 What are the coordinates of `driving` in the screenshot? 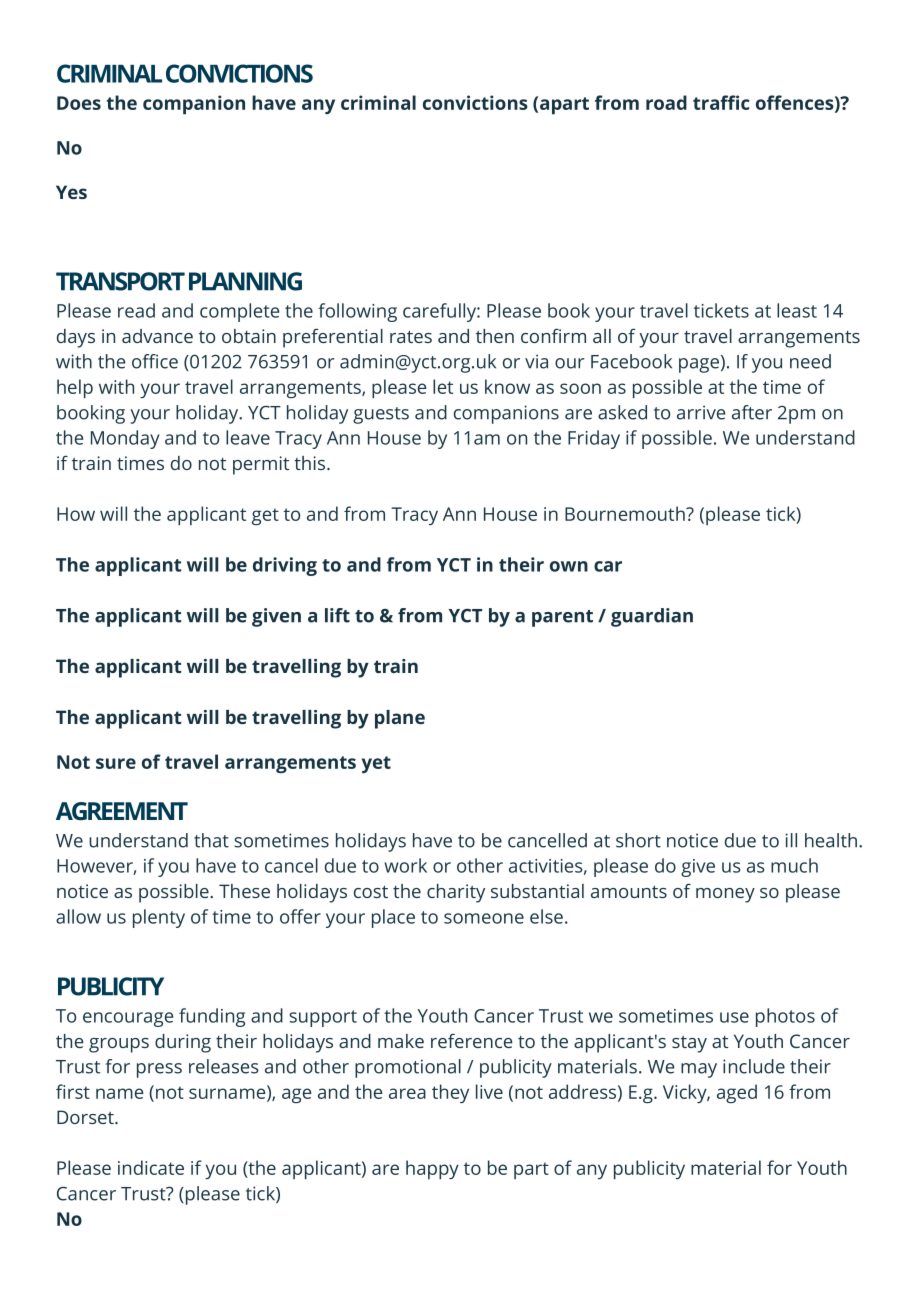 It's located at (285, 566).
